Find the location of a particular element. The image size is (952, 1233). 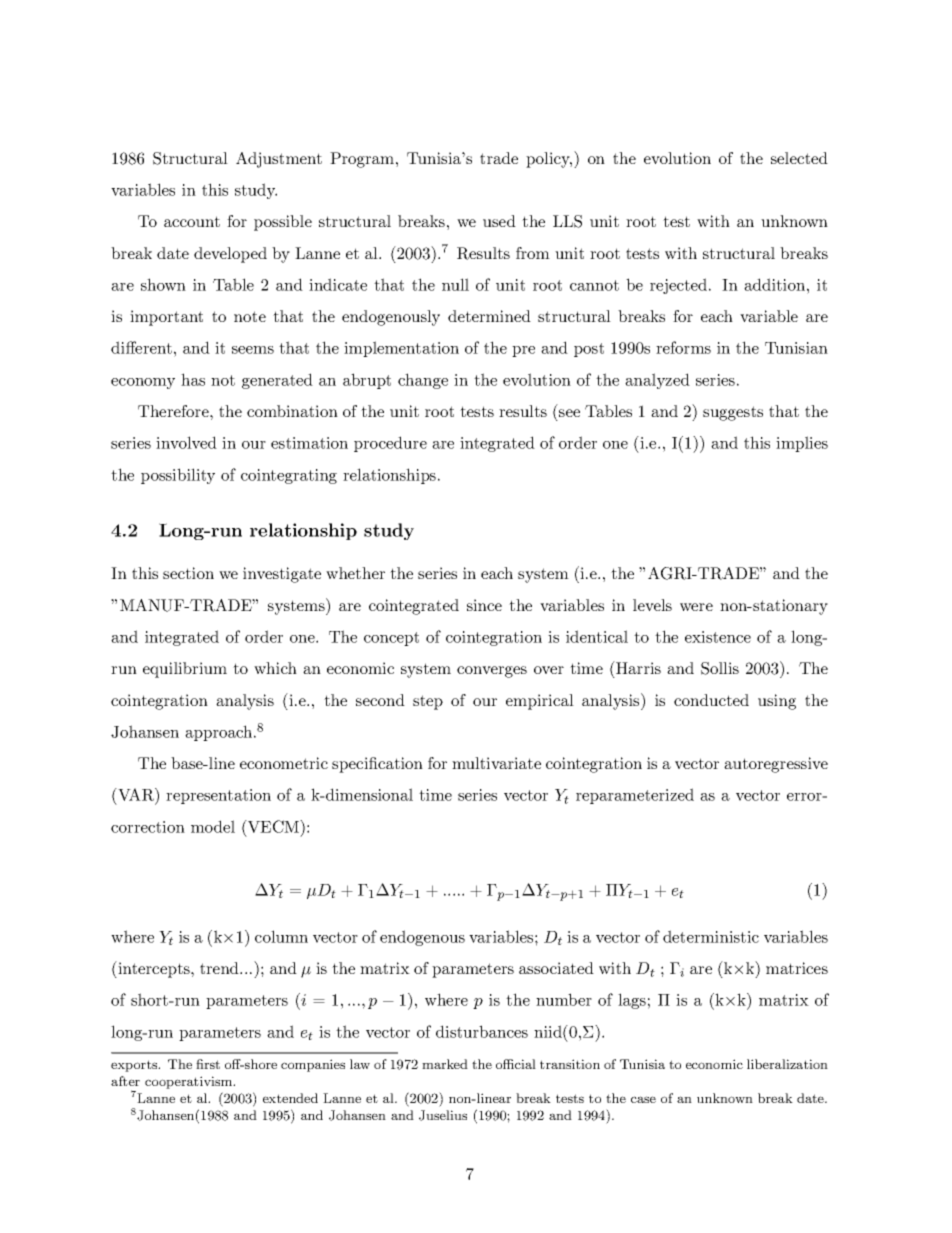

representation is located at coordinates (218, 796).
